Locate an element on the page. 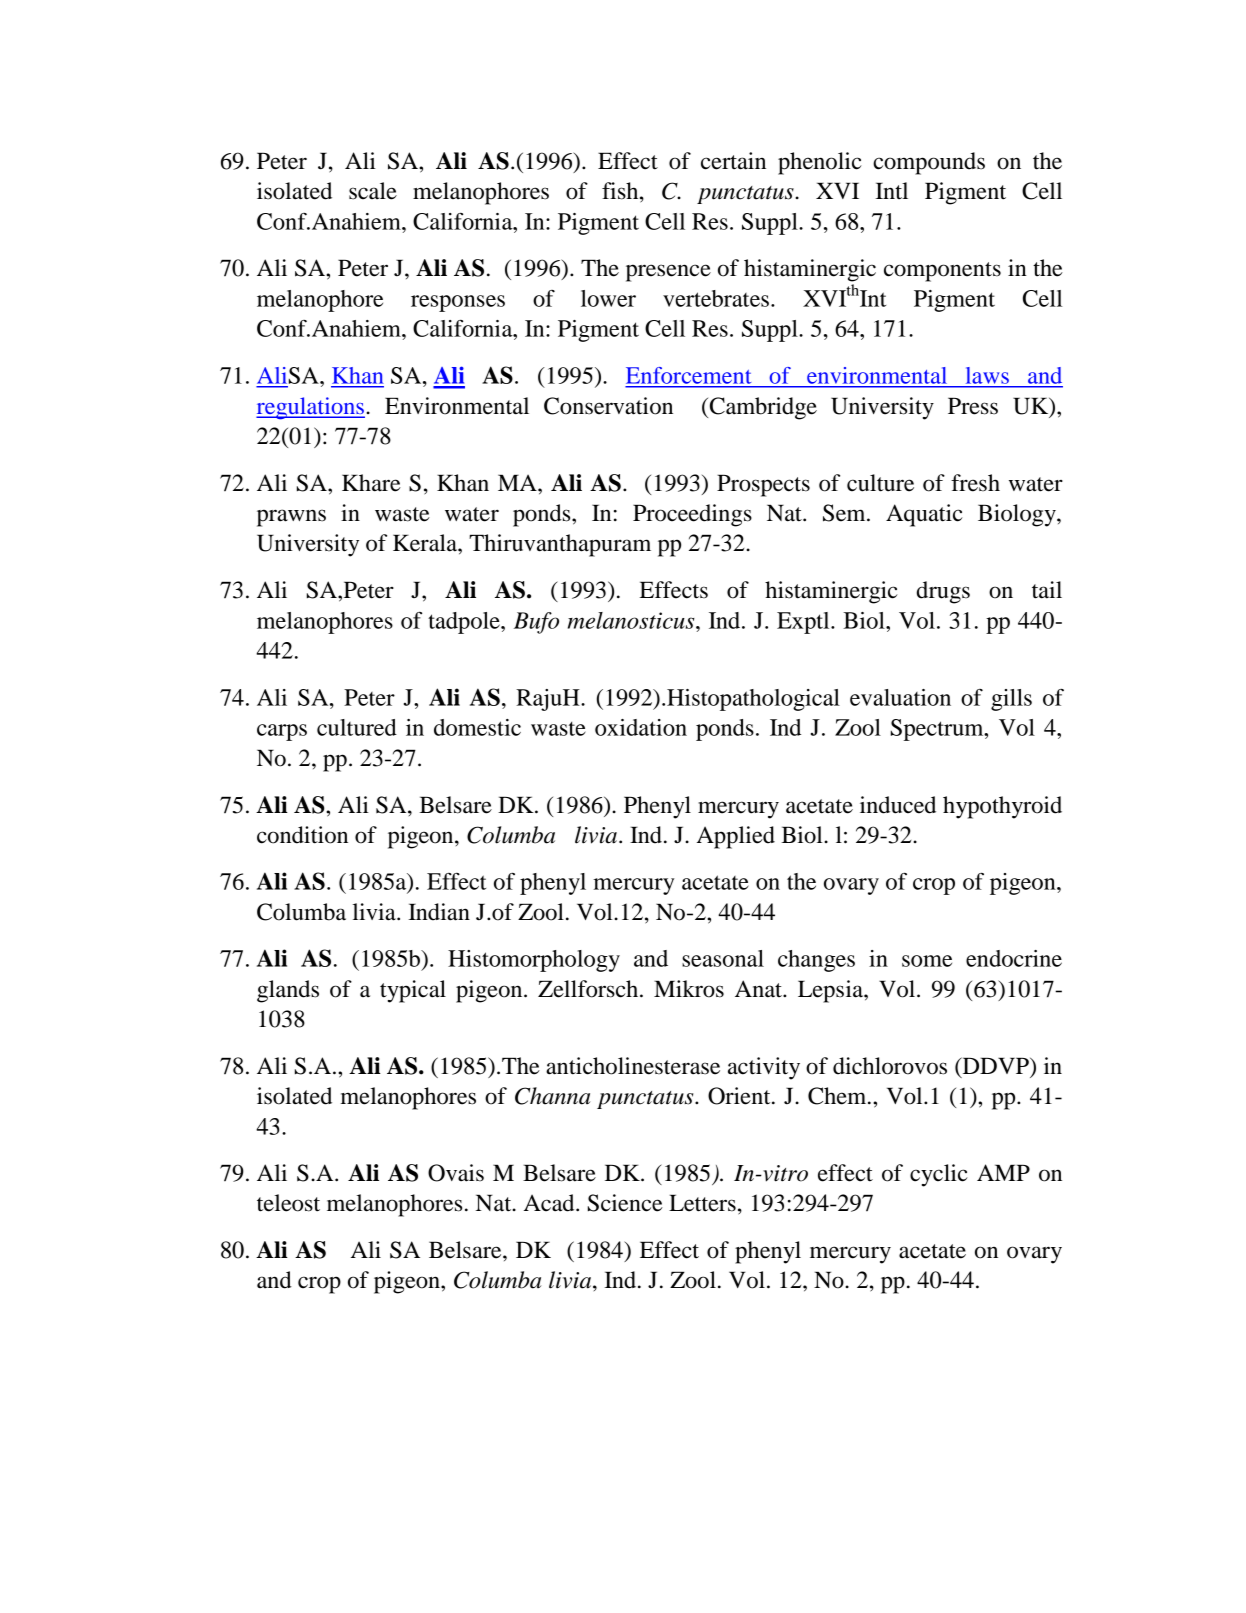 The height and width of the image is (1613, 1246). scale is located at coordinates (373, 191).
